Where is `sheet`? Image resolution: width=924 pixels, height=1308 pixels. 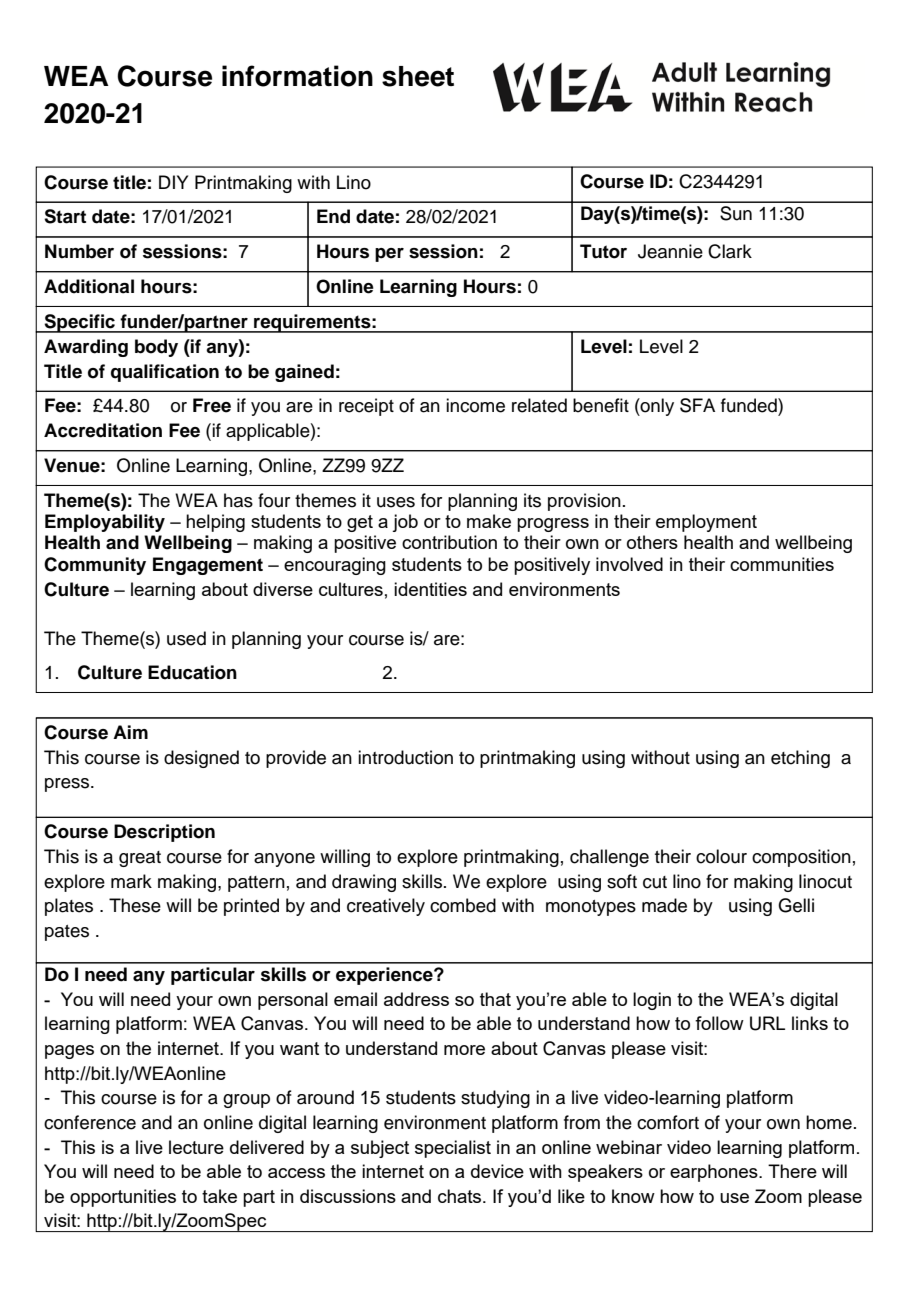
sheet is located at coordinates (418, 76).
